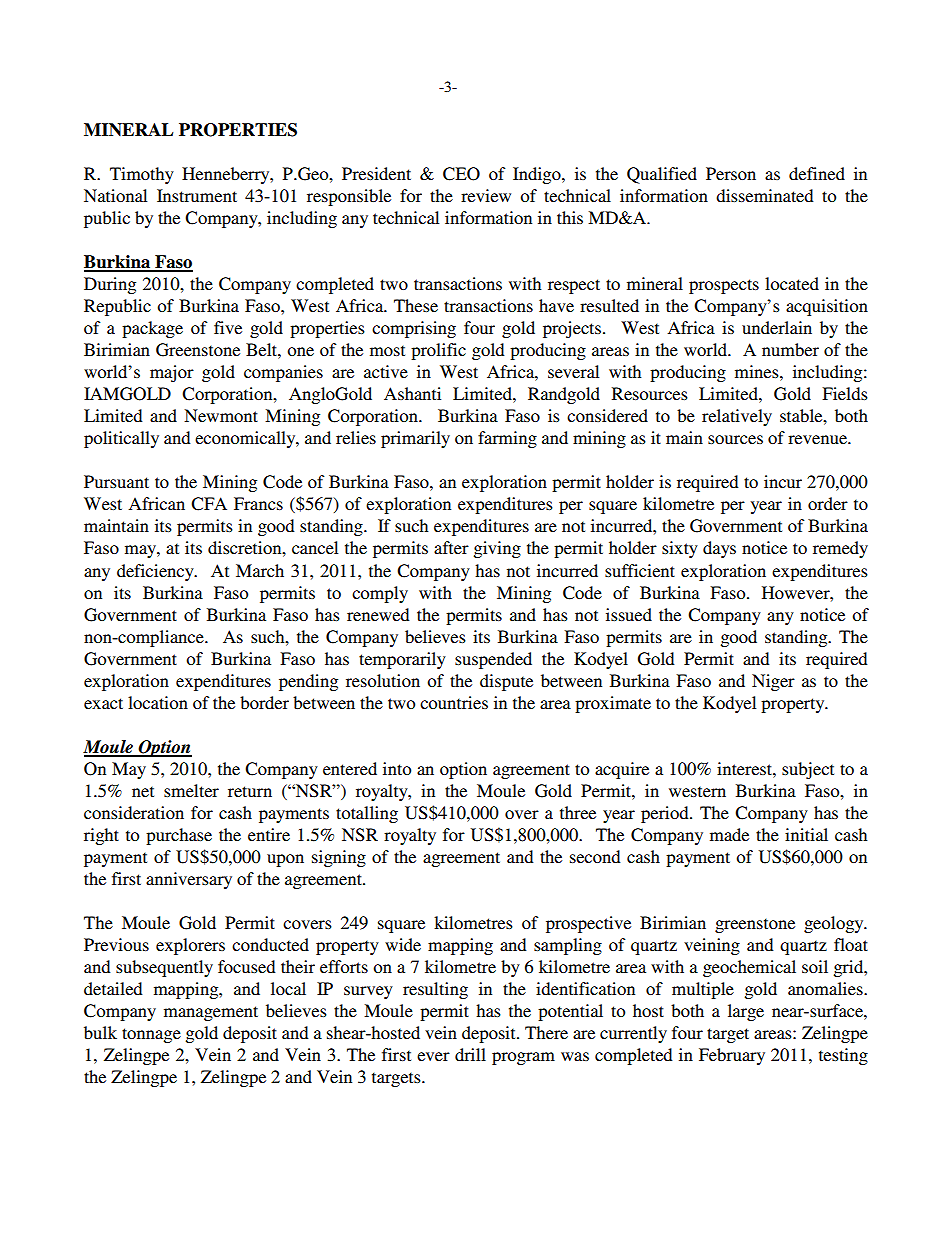 The image size is (952, 1233). What do you see at coordinates (486, 195) in the image?
I see `review` at bounding box center [486, 195].
